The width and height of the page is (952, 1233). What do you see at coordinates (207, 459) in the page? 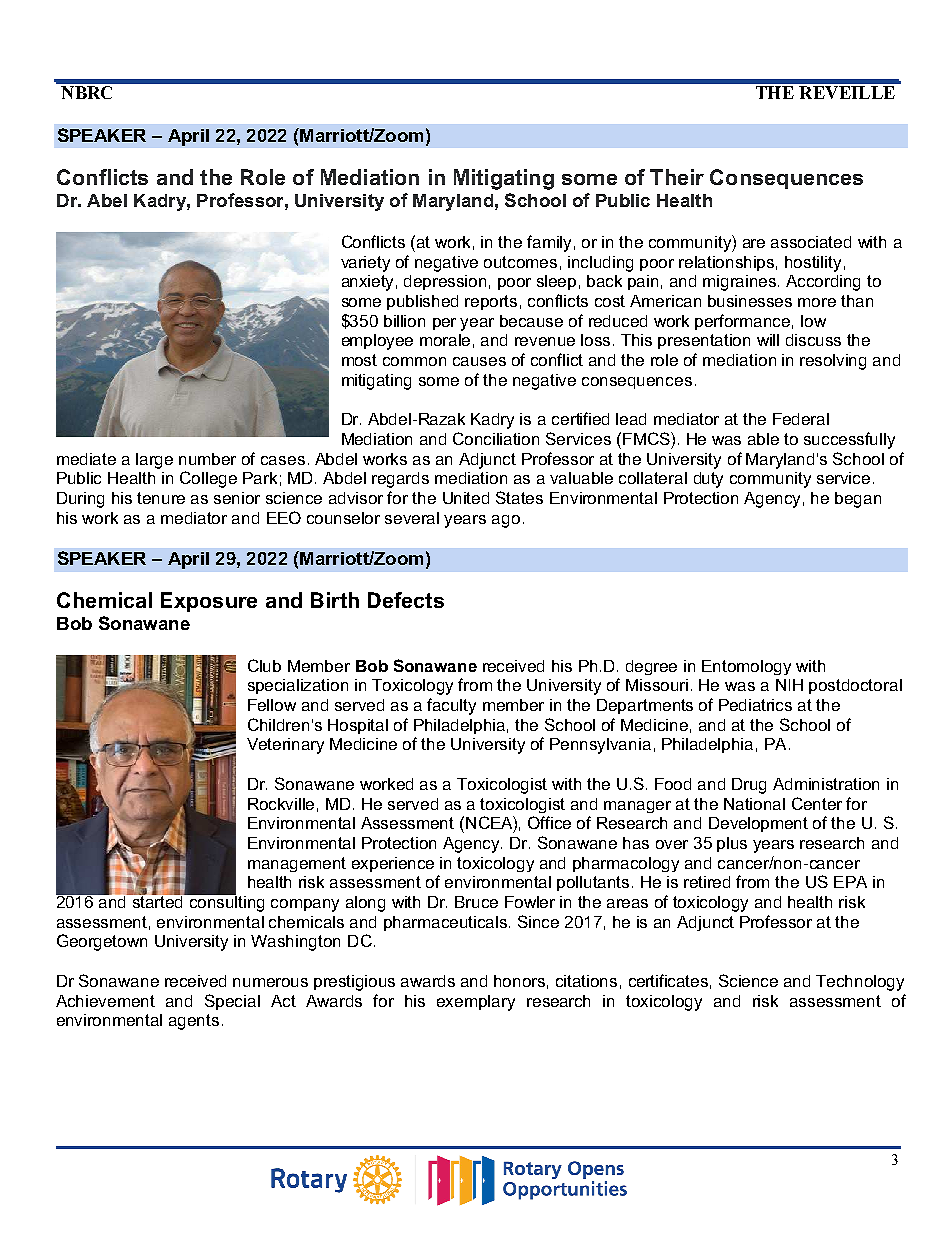
I see `number` at bounding box center [207, 459].
